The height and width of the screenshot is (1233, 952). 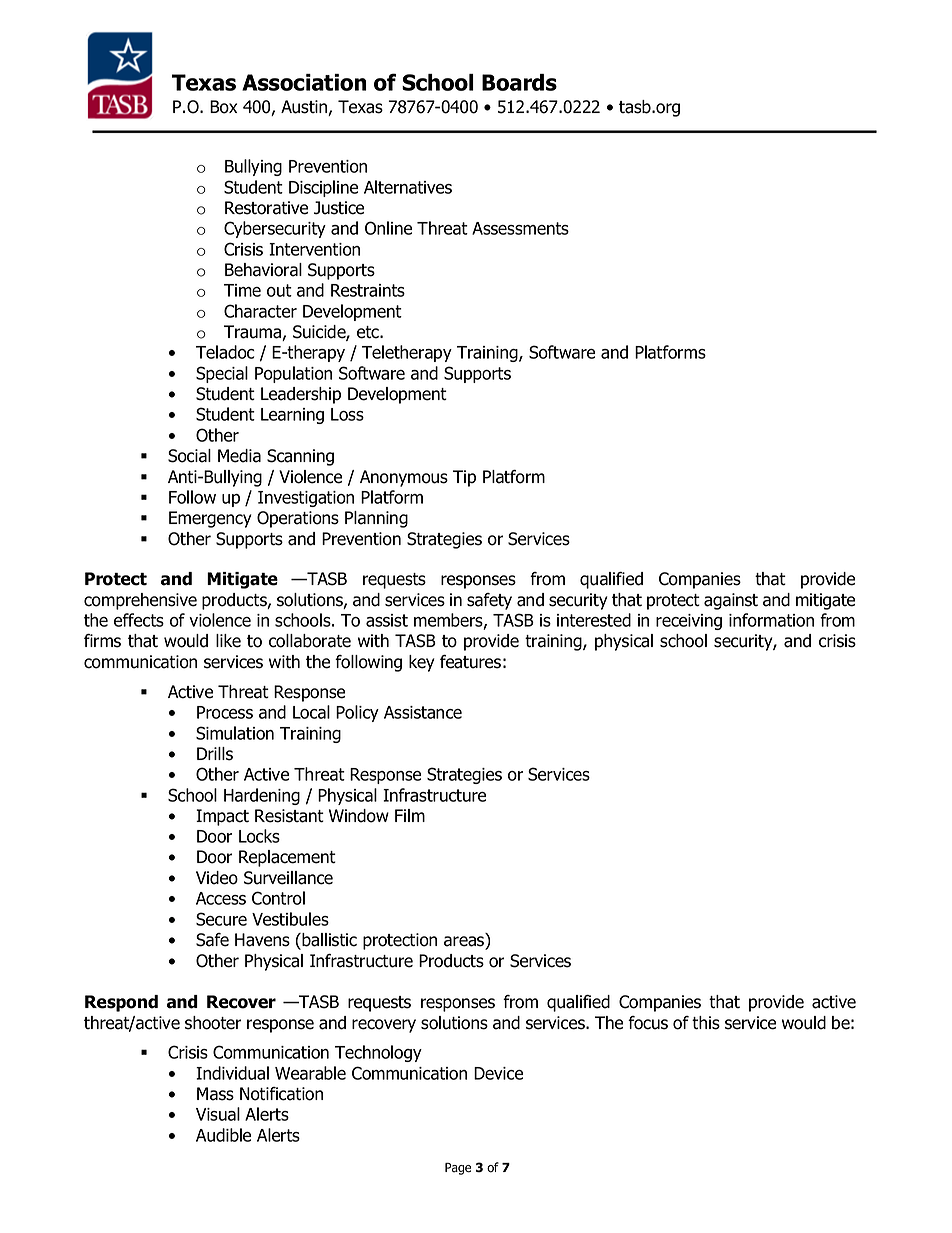 What do you see at coordinates (706, 1023) in the screenshot?
I see `this` at bounding box center [706, 1023].
